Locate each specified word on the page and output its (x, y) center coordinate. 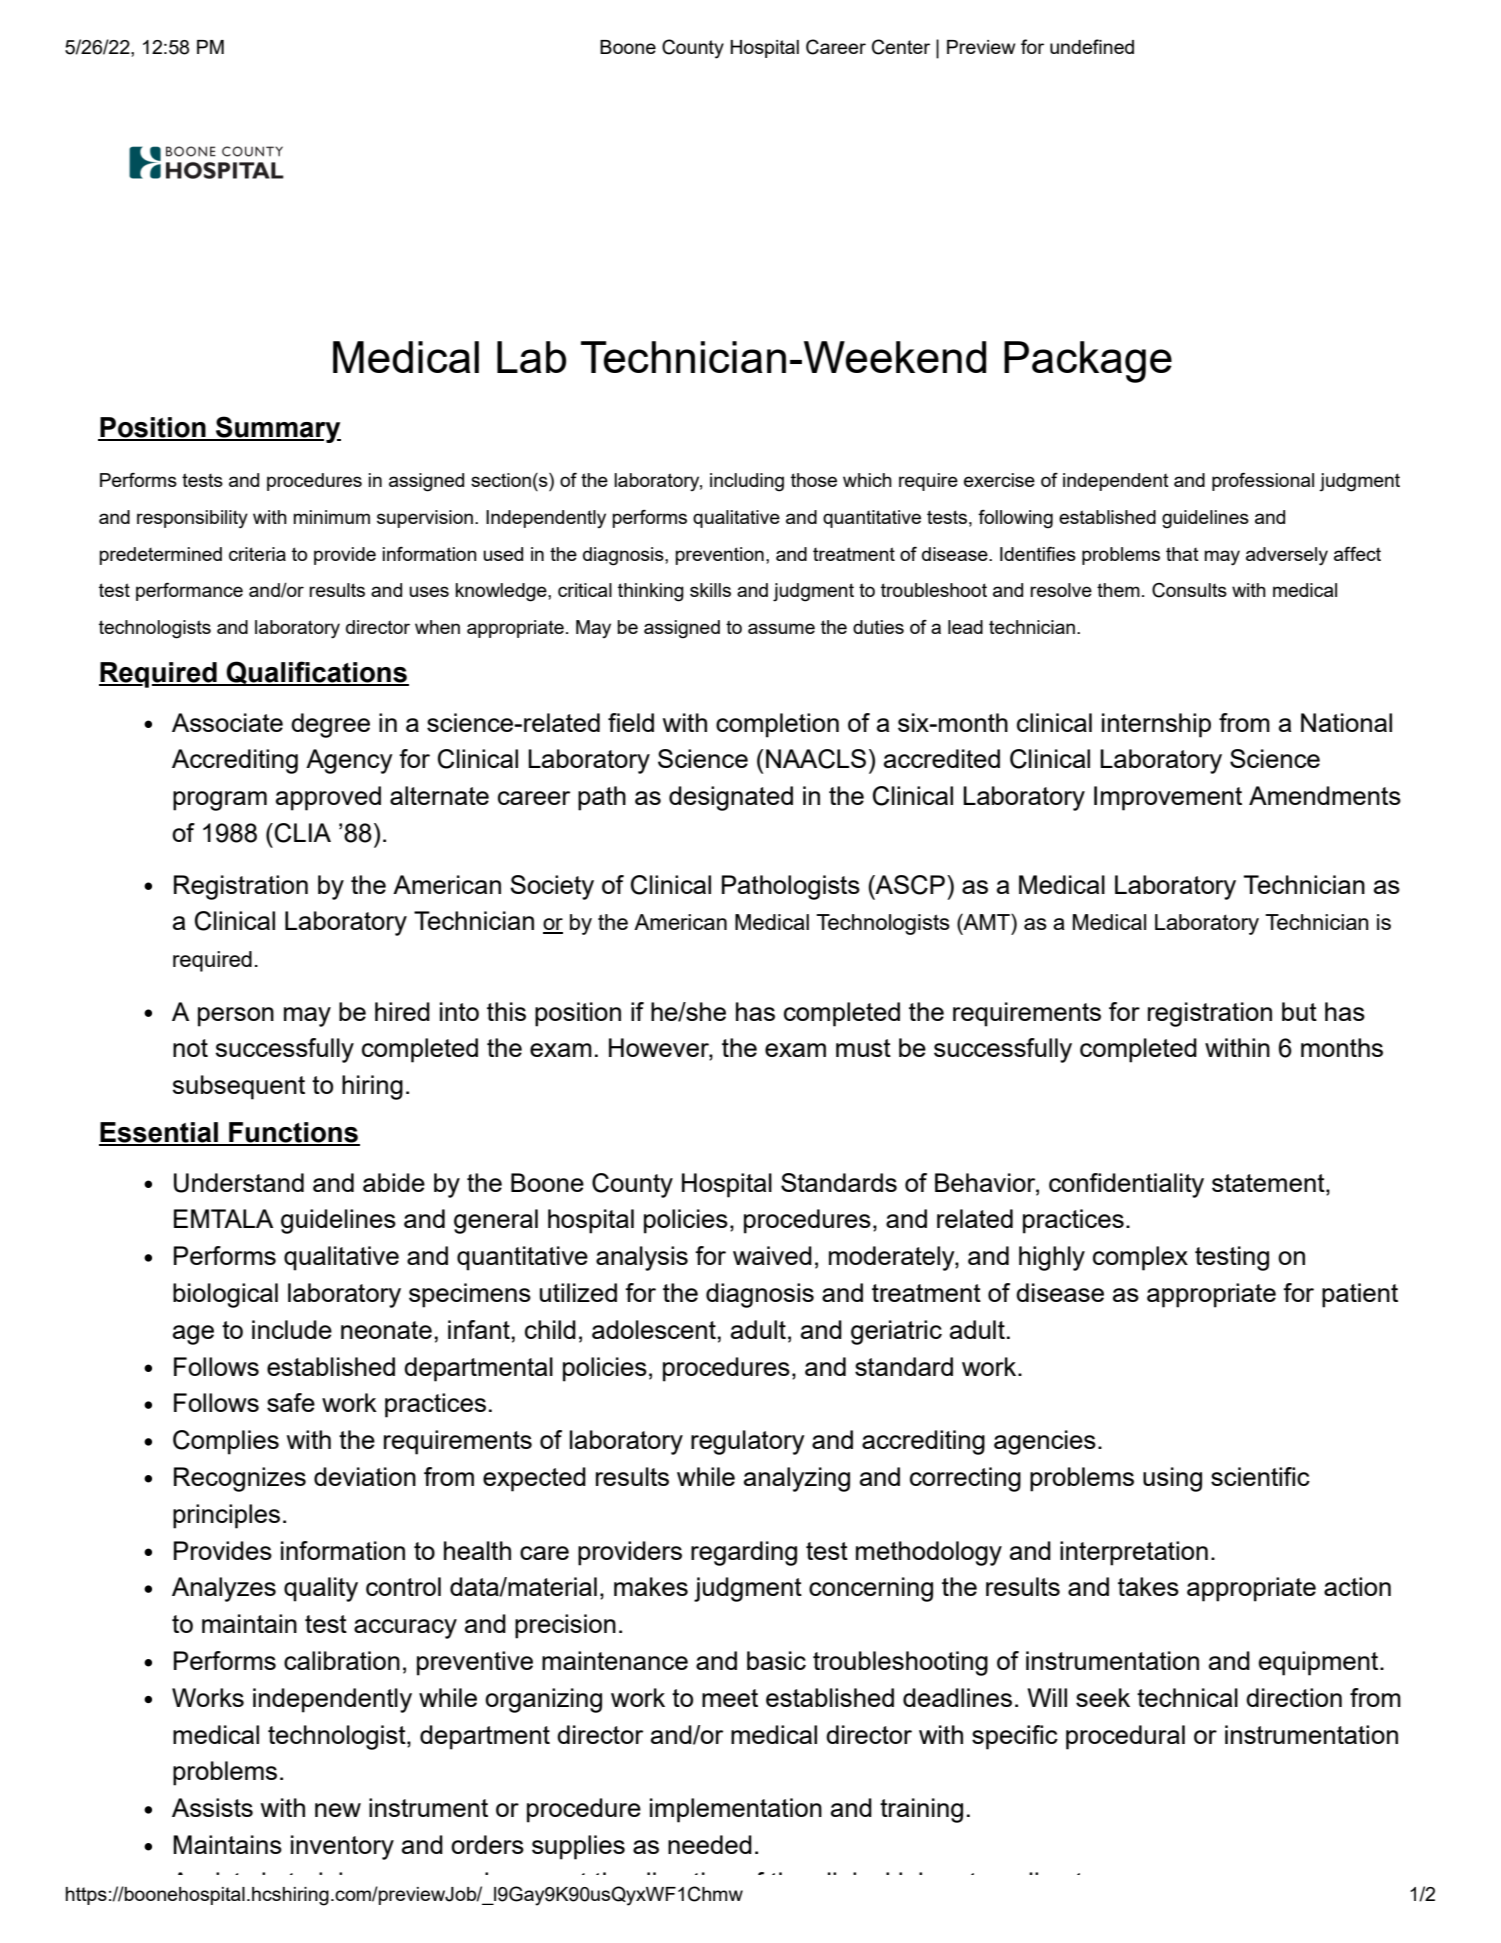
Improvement (1168, 798)
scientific (1260, 1476)
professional (1263, 482)
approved (328, 798)
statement (1269, 1183)
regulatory (748, 1442)
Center (901, 47)
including (747, 482)
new (338, 1810)
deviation (365, 1476)
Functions (293, 1133)
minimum (331, 517)
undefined (1092, 46)
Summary (277, 429)
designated (731, 798)
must (863, 1048)
